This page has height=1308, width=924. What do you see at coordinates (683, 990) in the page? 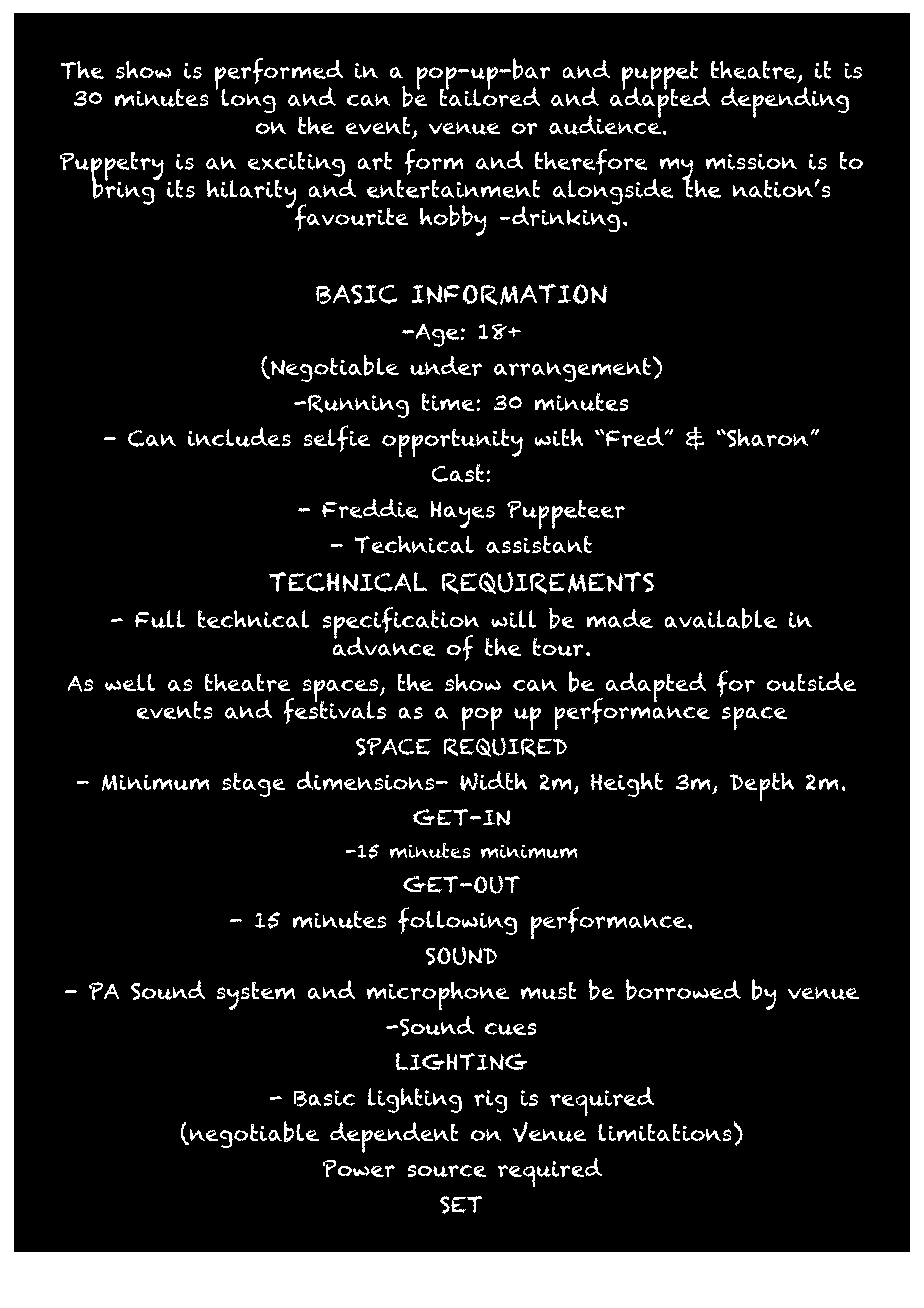
I see `borrowed` at bounding box center [683, 990].
